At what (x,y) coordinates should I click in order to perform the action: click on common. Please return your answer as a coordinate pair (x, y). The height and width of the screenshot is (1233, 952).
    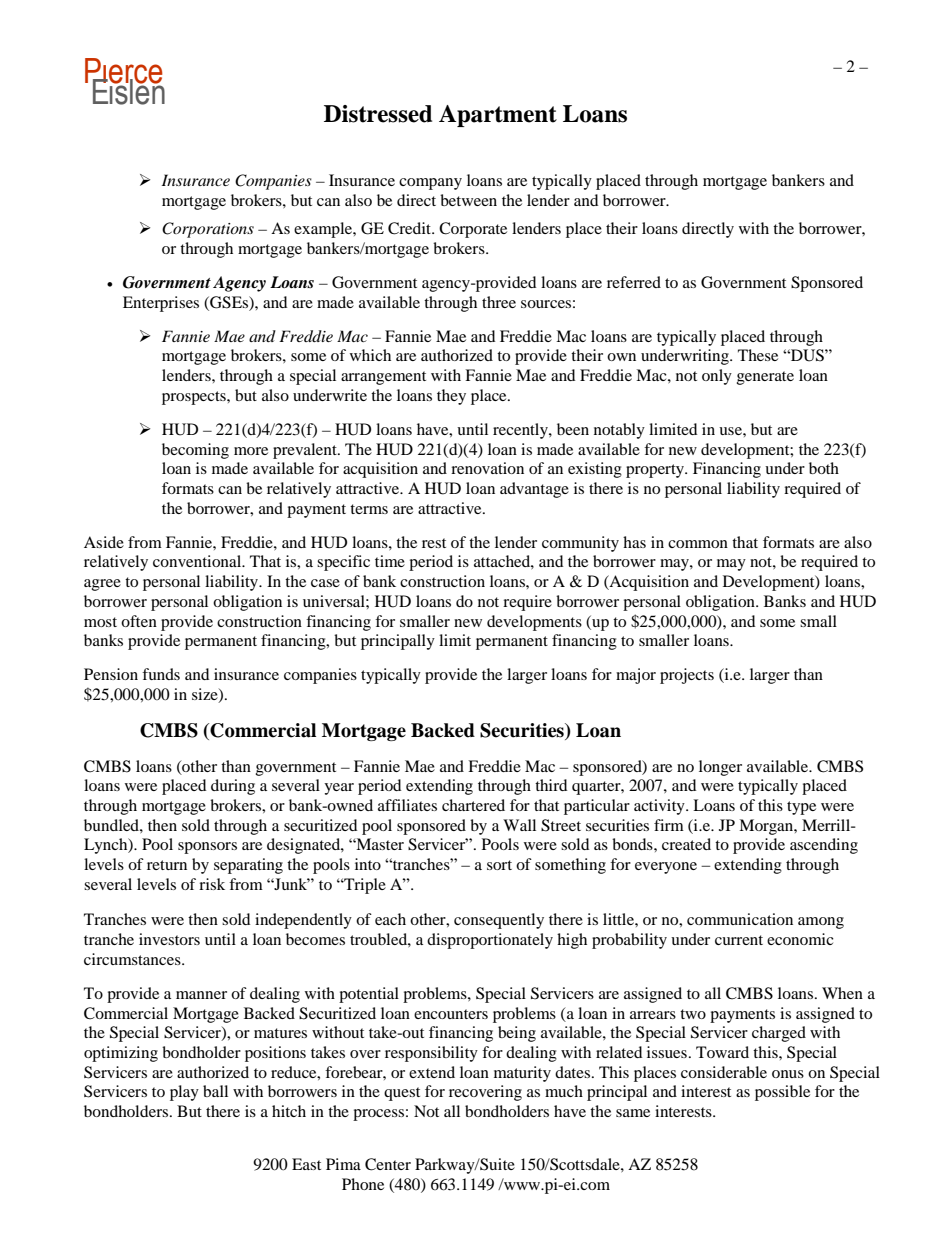
    Looking at the image, I should click on (698, 544).
